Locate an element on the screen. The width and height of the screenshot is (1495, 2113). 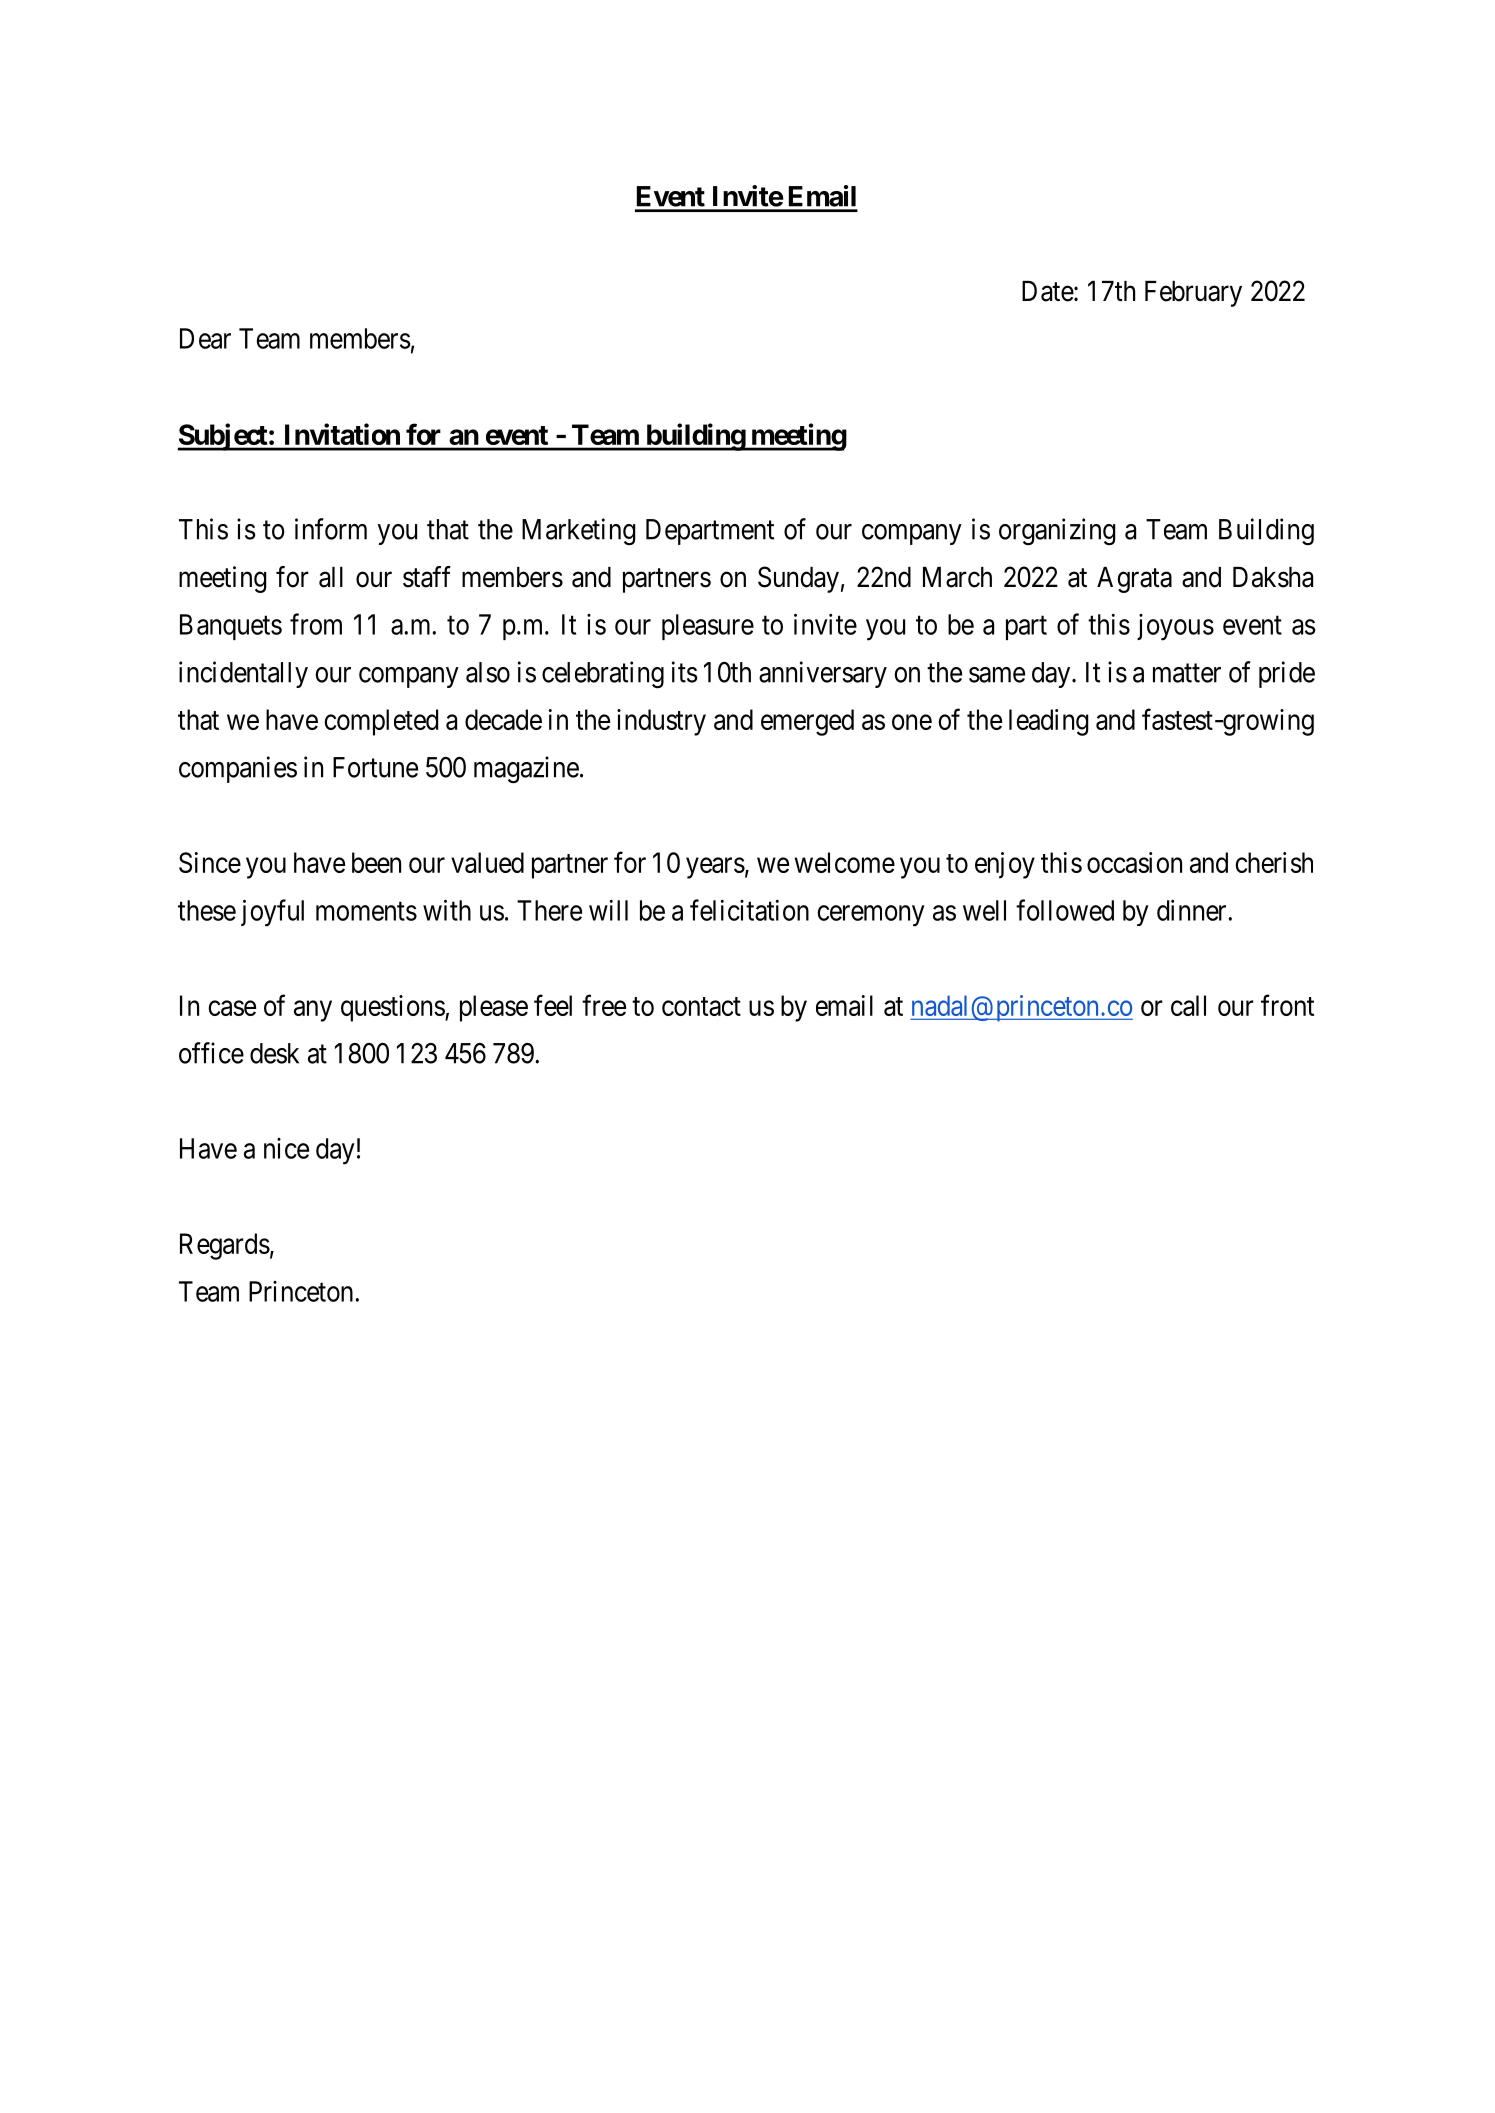
Regards is located at coordinates (225, 1246).
